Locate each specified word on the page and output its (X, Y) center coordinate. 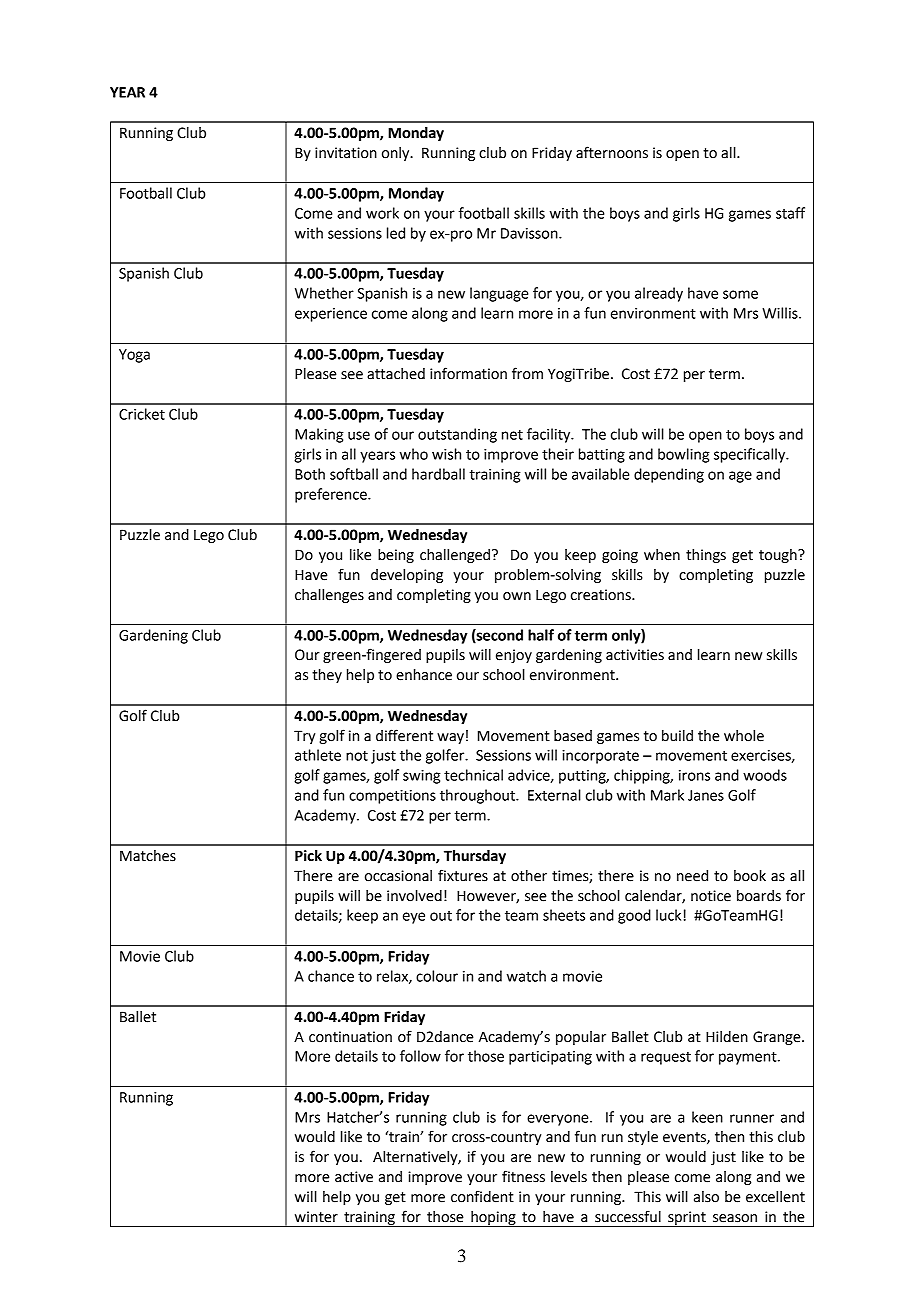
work (382, 213)
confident (482, 1196)
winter (316, 1217)
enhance (424, 675)
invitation (346, 153)
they (327, 676)
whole (744, 736)
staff (790, 213)
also (706, 1197)
